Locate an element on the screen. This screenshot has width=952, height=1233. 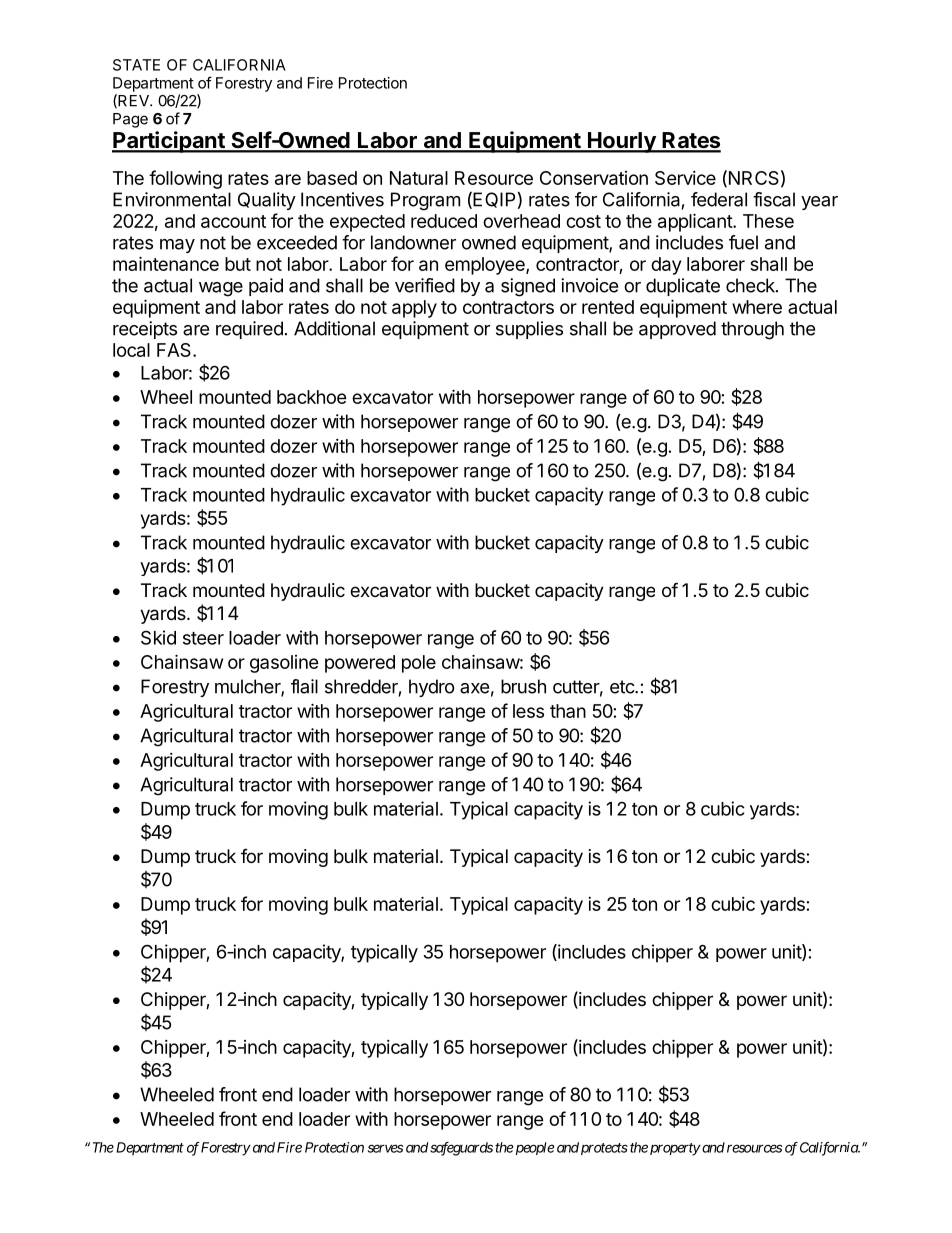
serves is located at coordinates (385, 1148).
